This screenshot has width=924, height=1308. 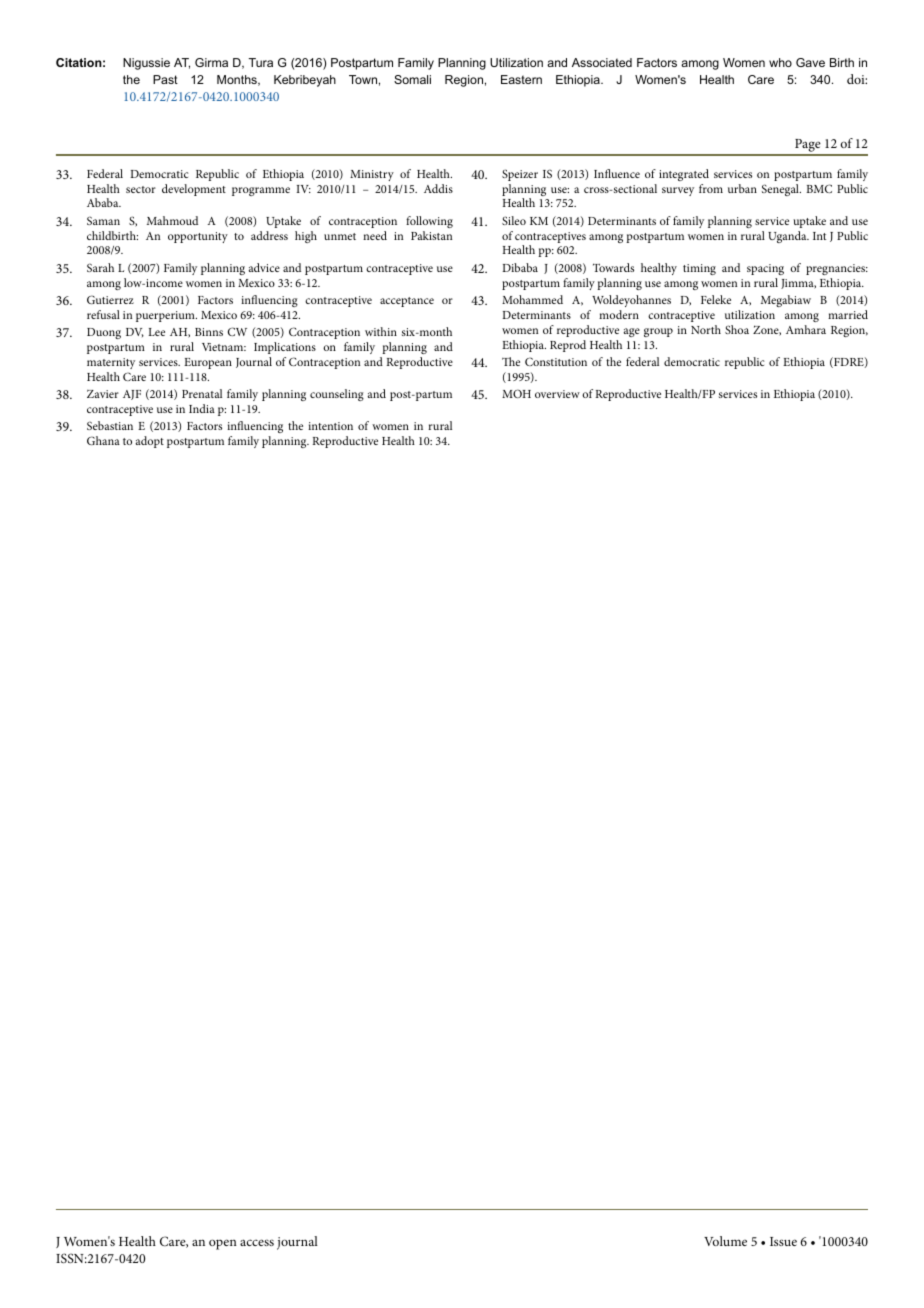 I want to click on Issue, so click(x=783, y=1241).
